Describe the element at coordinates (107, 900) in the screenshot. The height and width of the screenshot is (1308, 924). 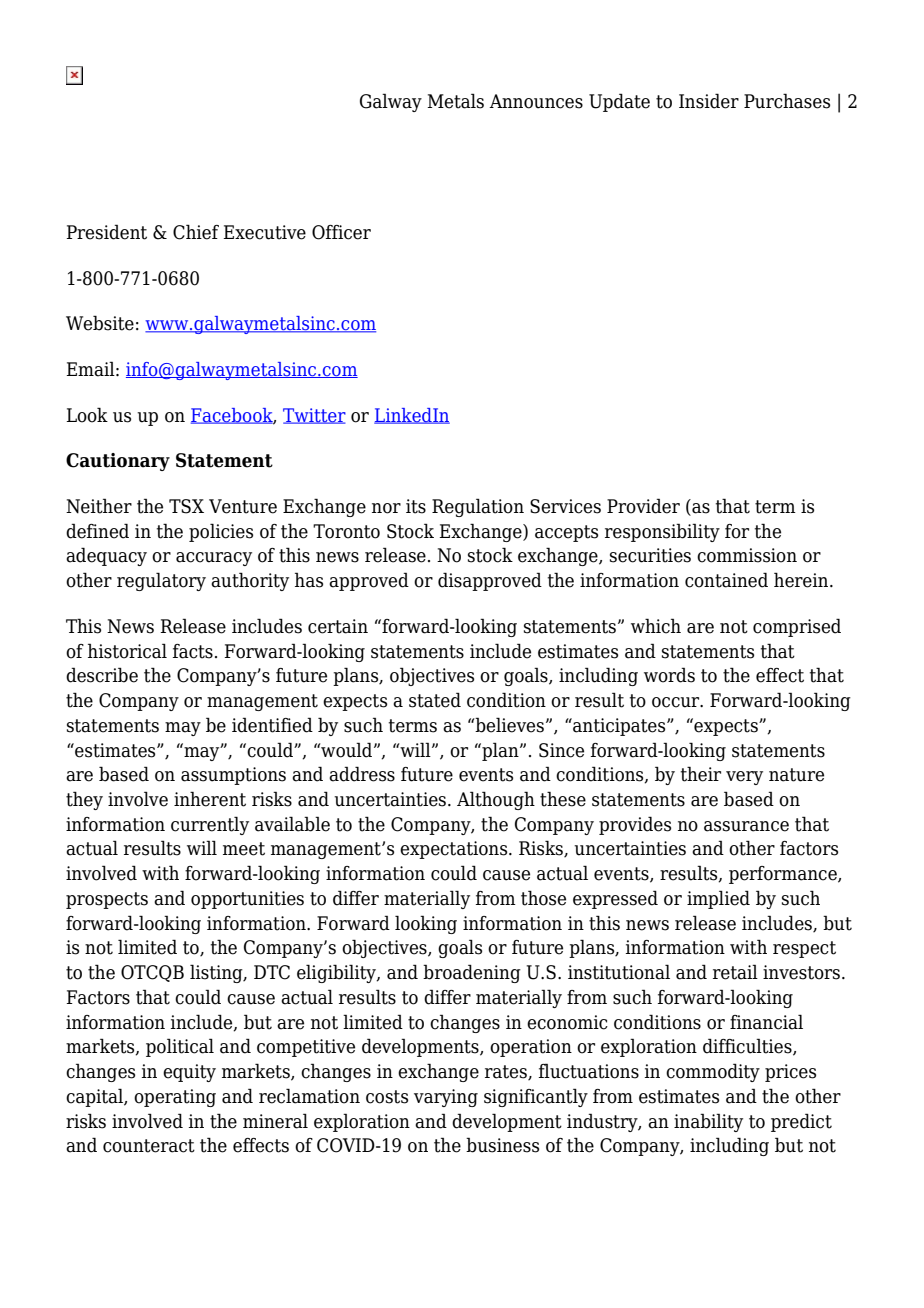
I see `prospects` at that location.
